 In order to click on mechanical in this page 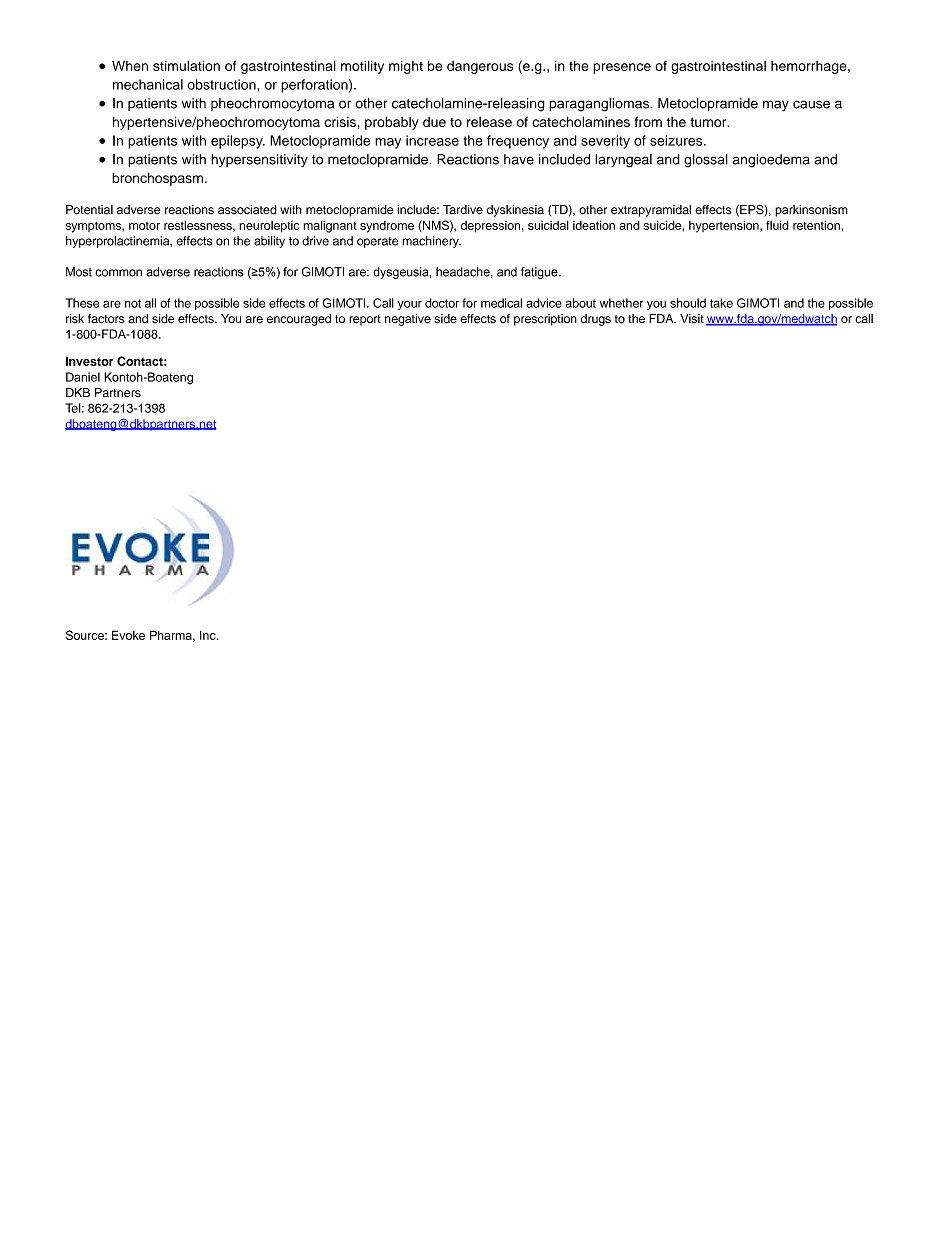, I will do `click(148, 84)`.
